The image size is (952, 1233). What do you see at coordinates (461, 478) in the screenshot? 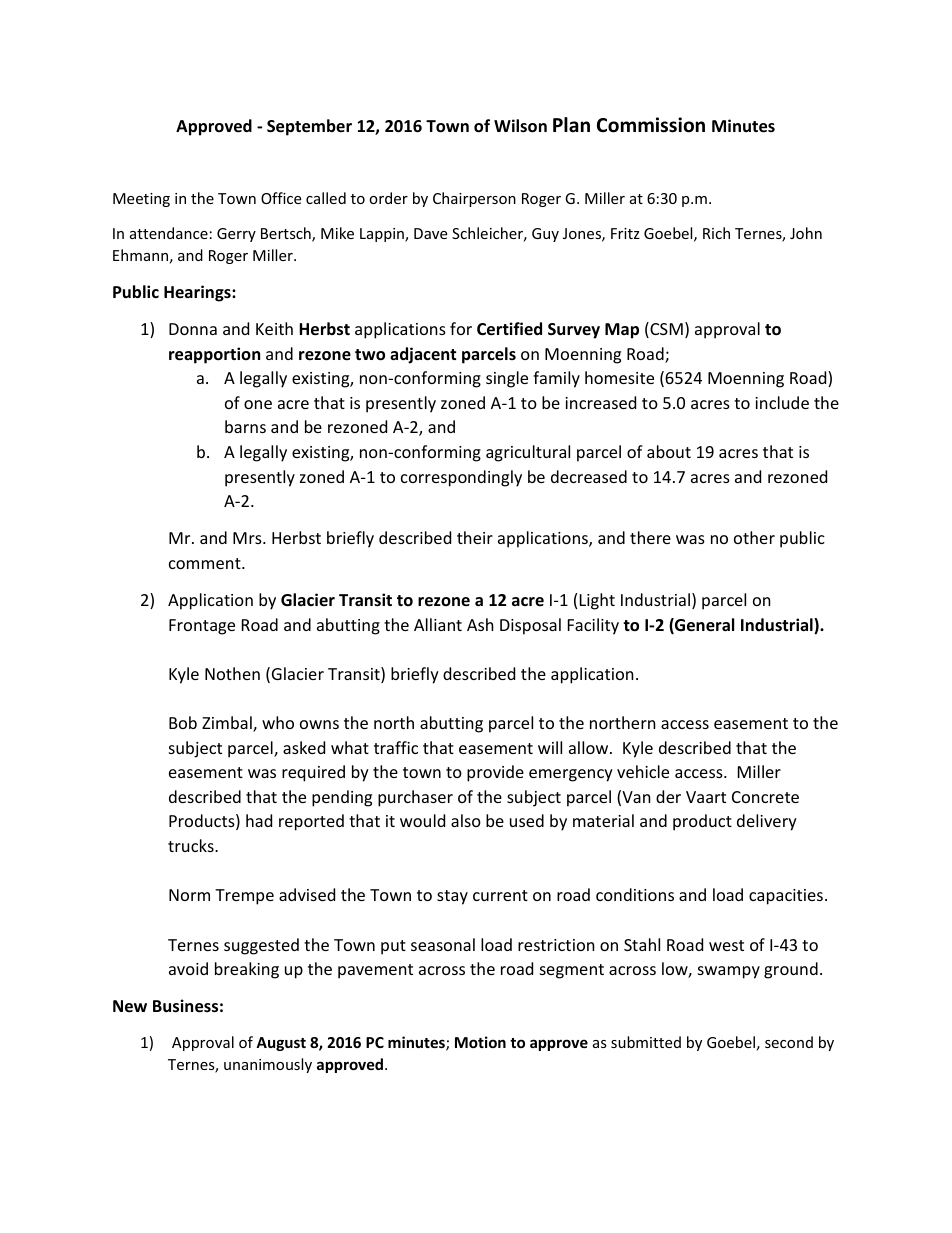
I see `correspondingly` at bounding box center [461, 478].
